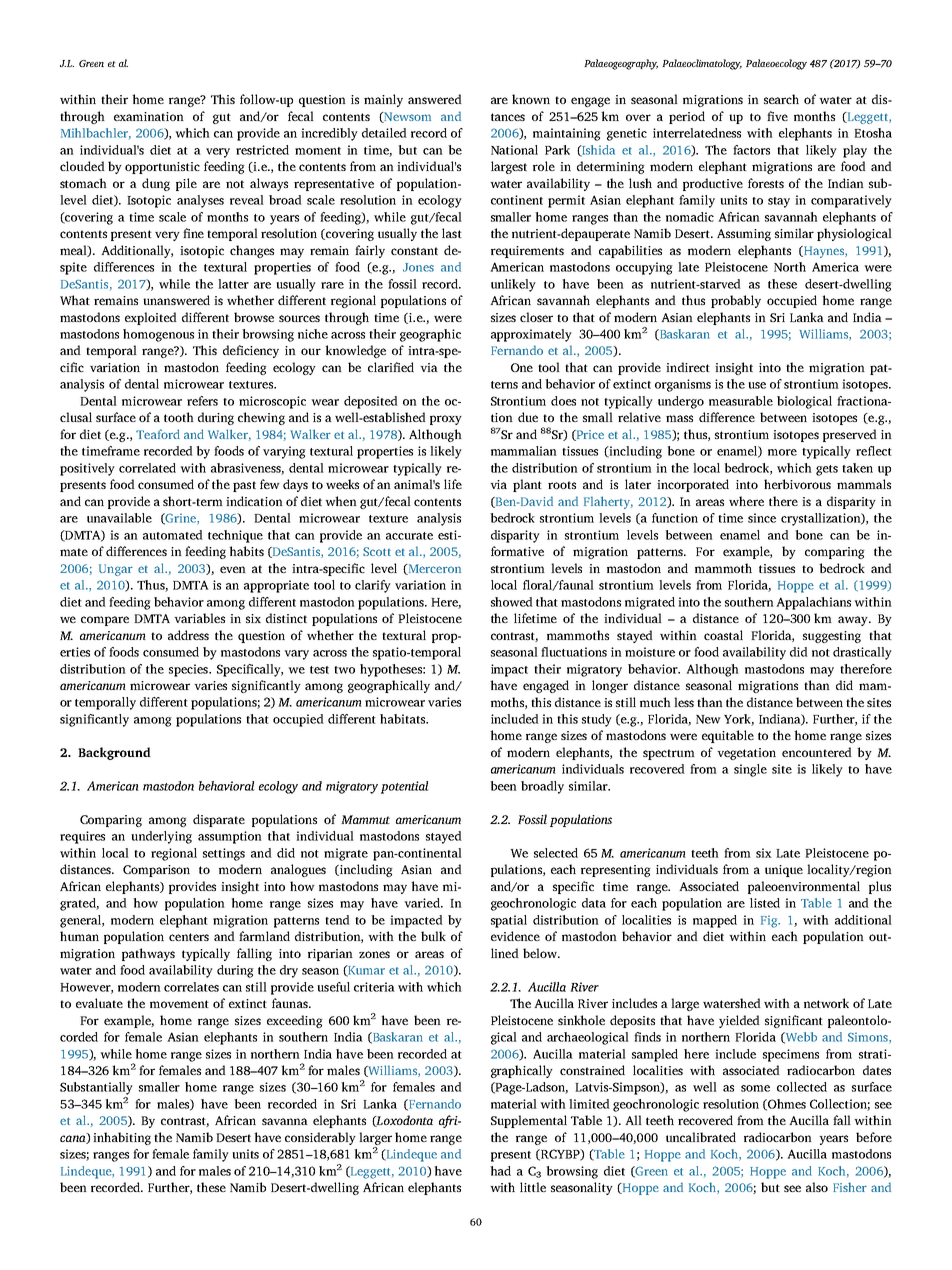 The height and width of the screenshot is (1270, 952). What do you see at coordinates (723, 635) in the screenshot?
I see `coastal` at bounding box center [723, 635].
